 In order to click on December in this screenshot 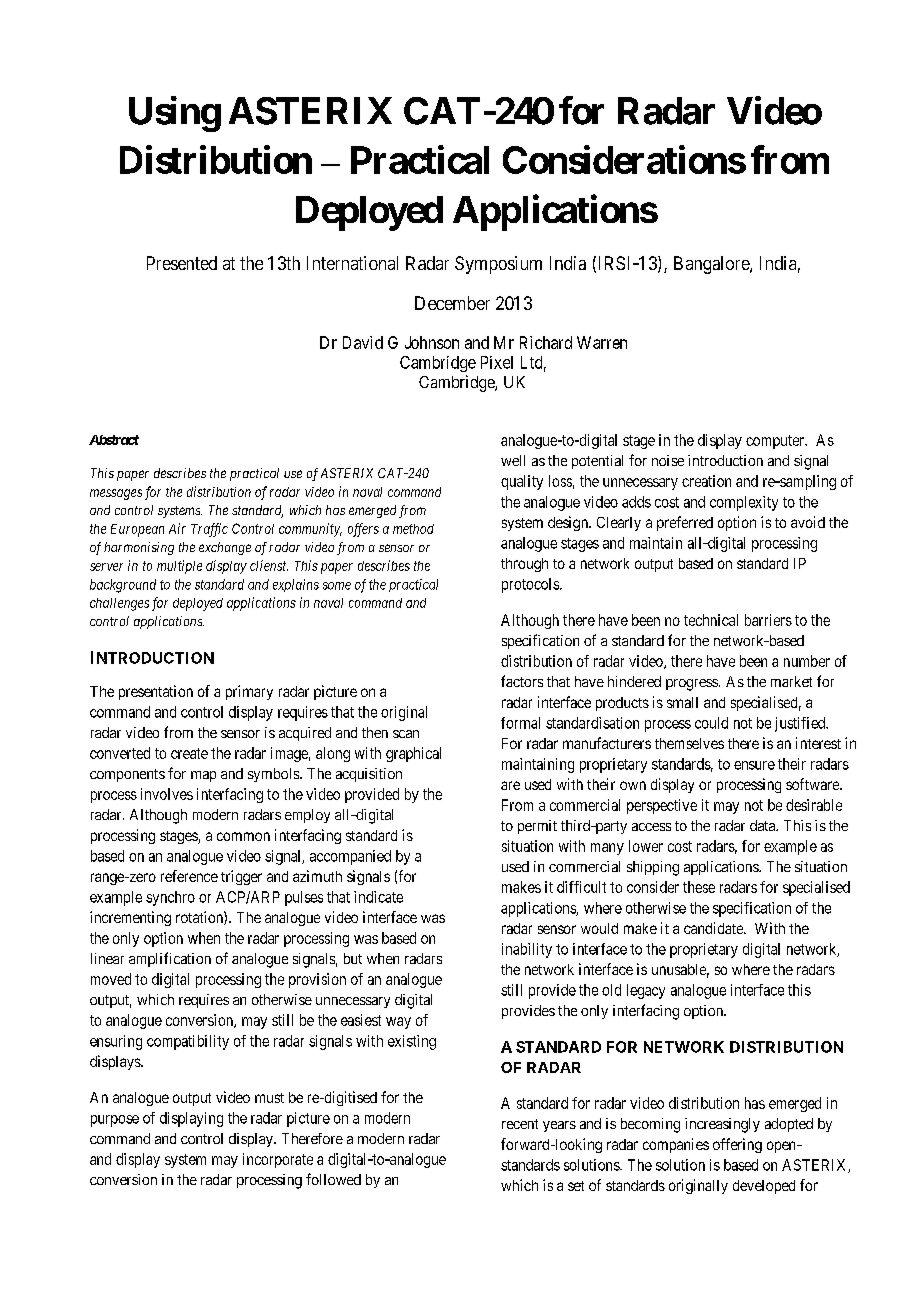, I will do `click(452, 303)`.
